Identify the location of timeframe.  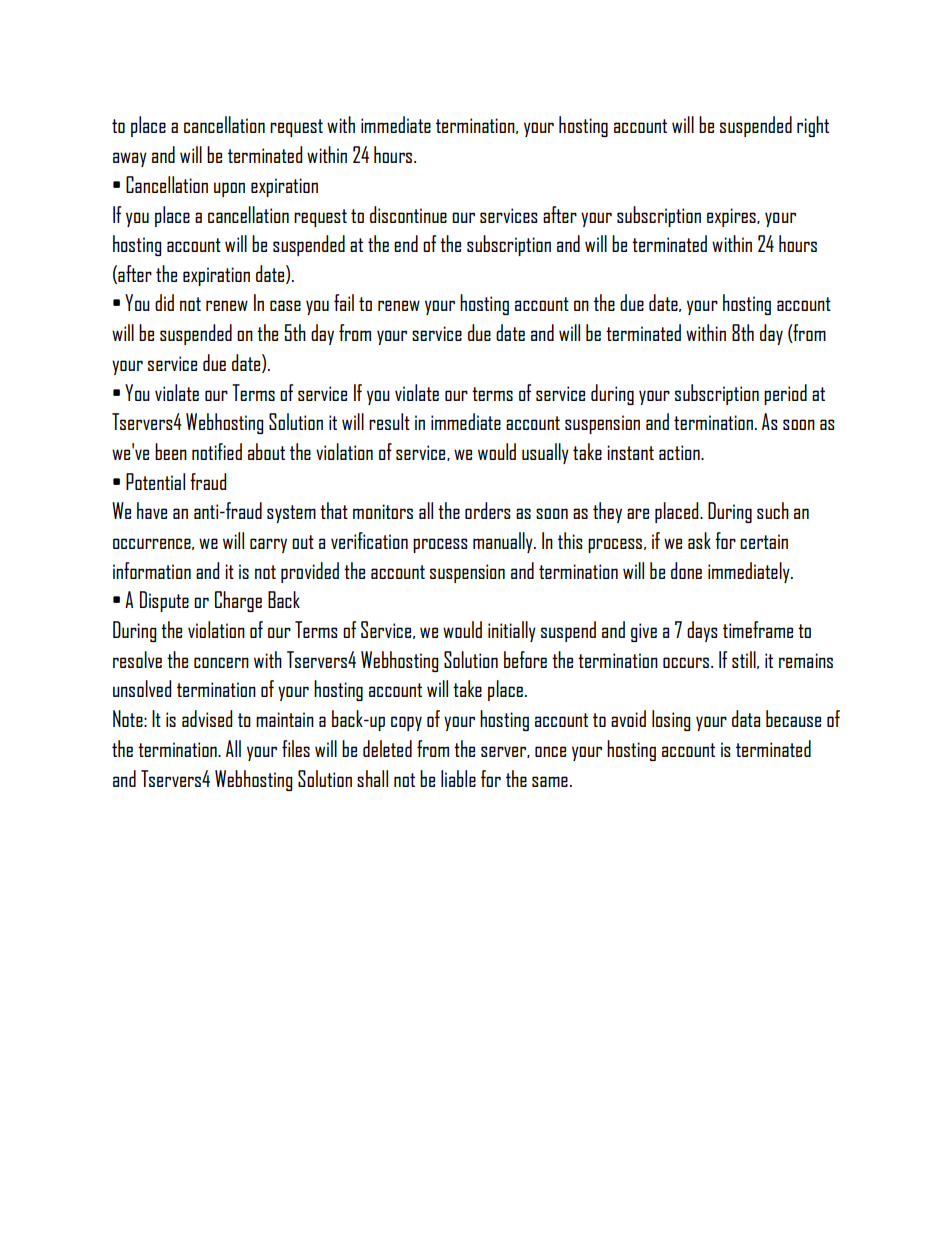
(758, 629).
